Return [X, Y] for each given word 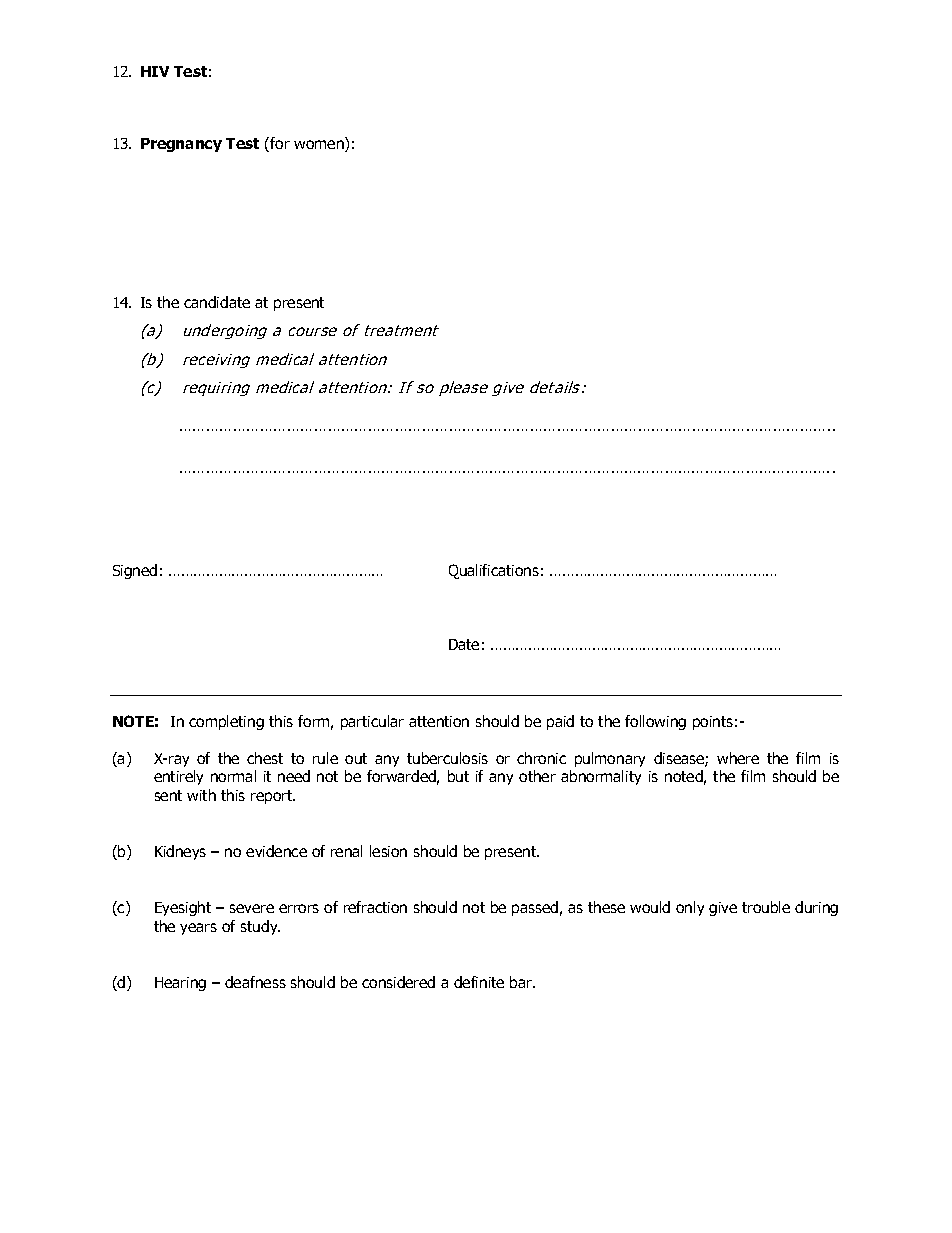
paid [560, 722]
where [738, 758]
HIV [155, 71]
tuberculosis [447, 758]
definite [479, 982]
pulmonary [610, 759]
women [320, 146]
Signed [135, 571]
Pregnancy [181, 145]
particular [372, 722]
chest [265, 758]
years [198, 929]
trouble [766, 907]
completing [226, 722]
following [655, 722]
